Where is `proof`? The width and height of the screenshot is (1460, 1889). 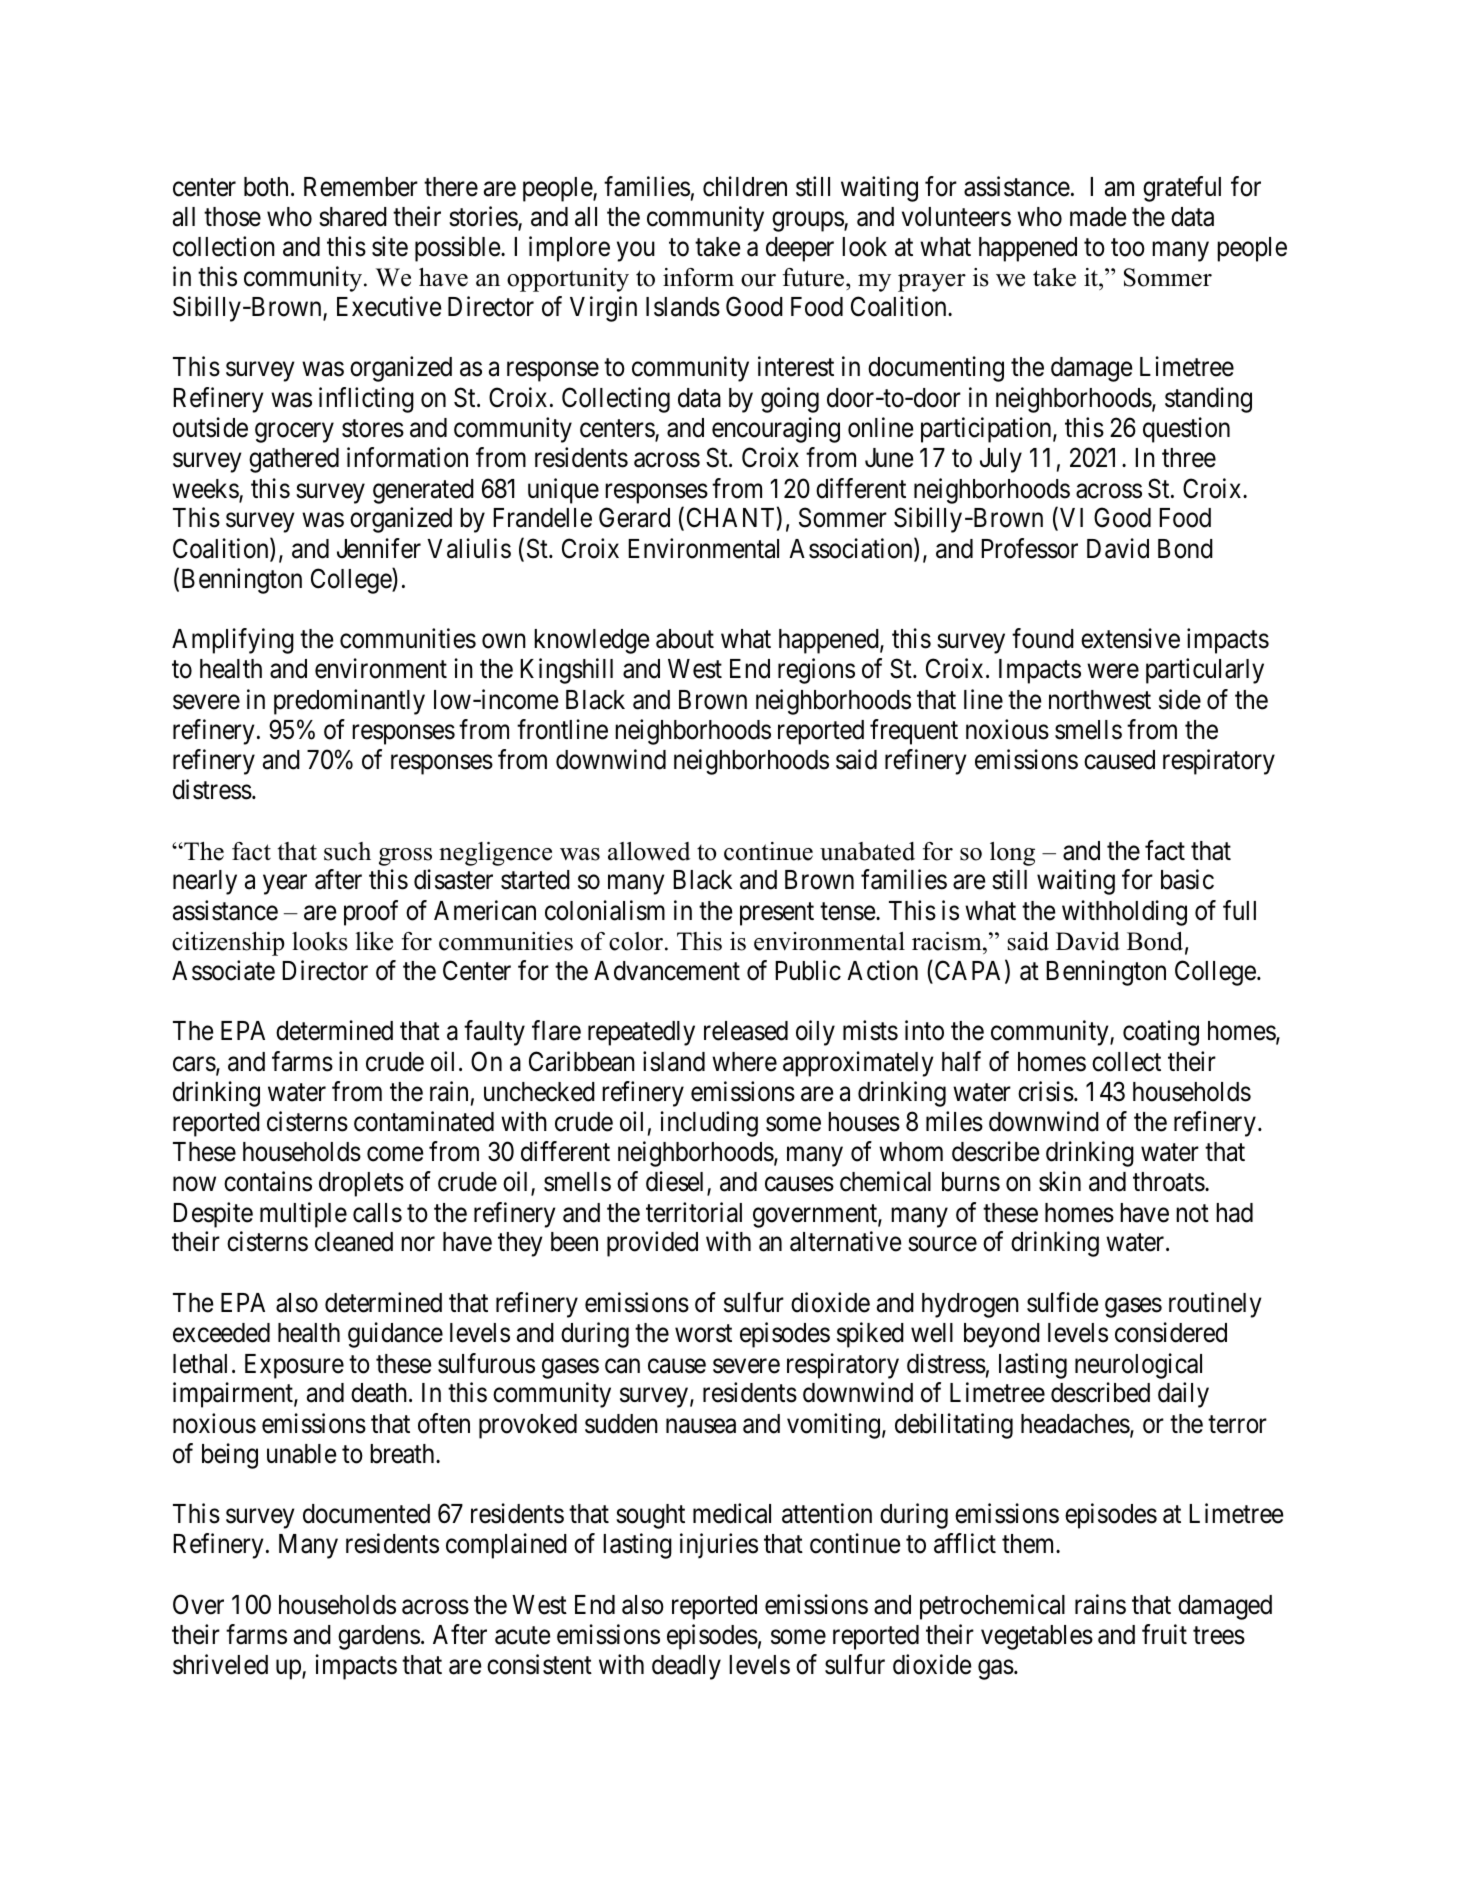 proof is located at coordinates (371, 913).
